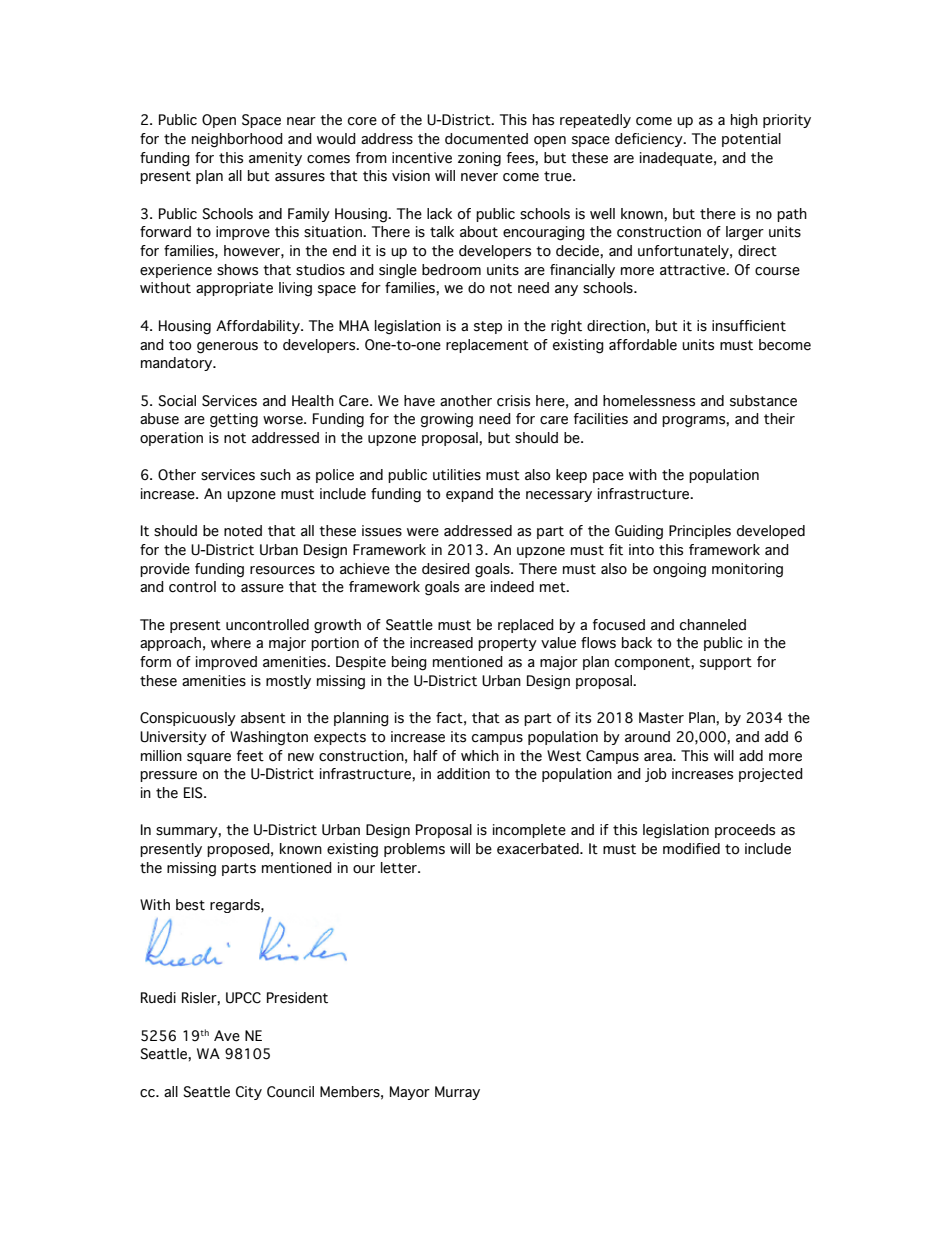  Describe the element at coordinates (479, 159) in the screenshot. I see `zoning` at that location.
